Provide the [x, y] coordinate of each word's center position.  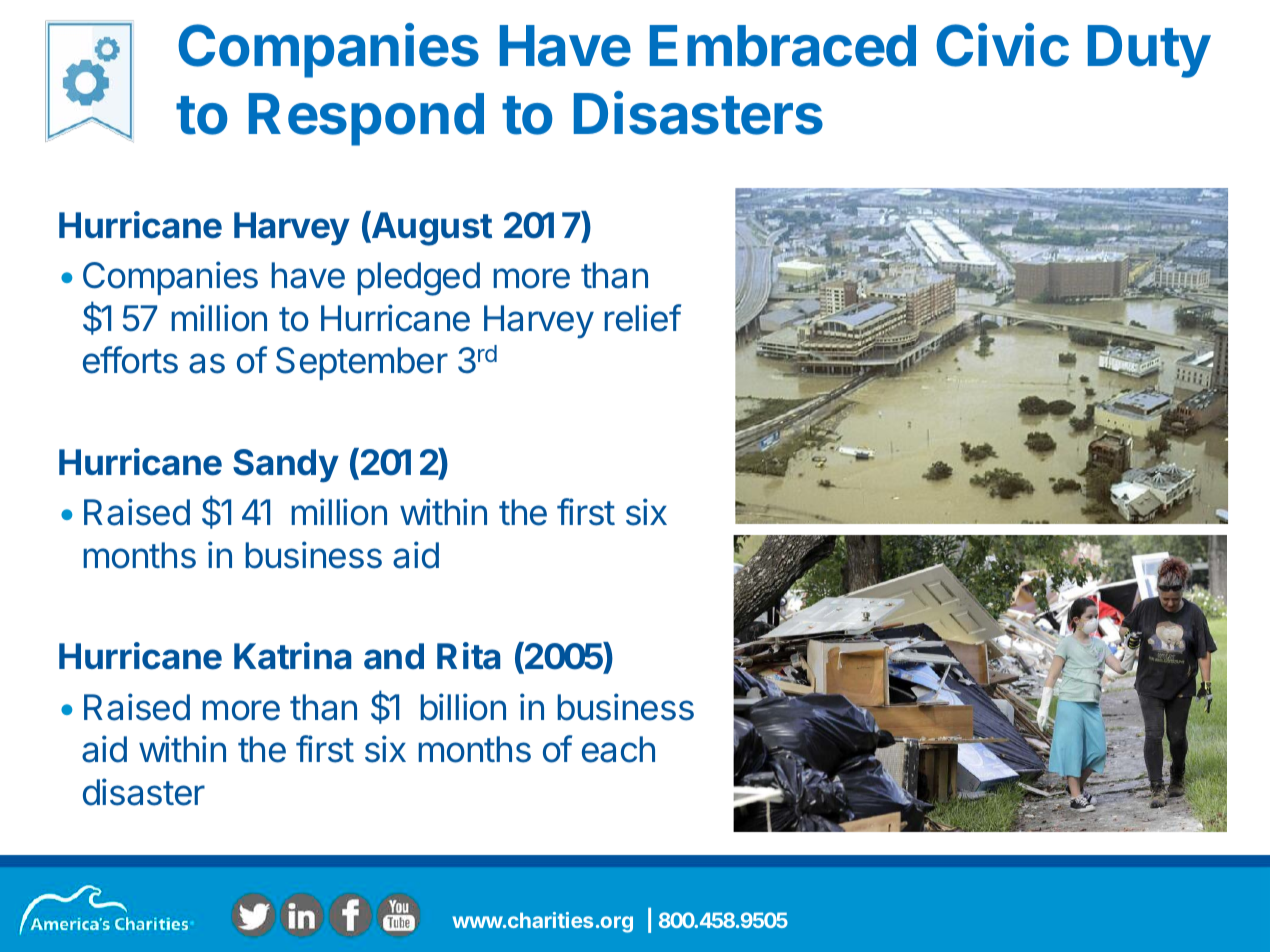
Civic [1002, 45]
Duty [1149, 51]
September [362, 363]
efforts [130, 360]
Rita [468, 656]
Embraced [783, 46]
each [618, 749]
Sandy [286, 466]
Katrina [292, 656]
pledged [418, 279]
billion [463, 707]
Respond [366, 119]
